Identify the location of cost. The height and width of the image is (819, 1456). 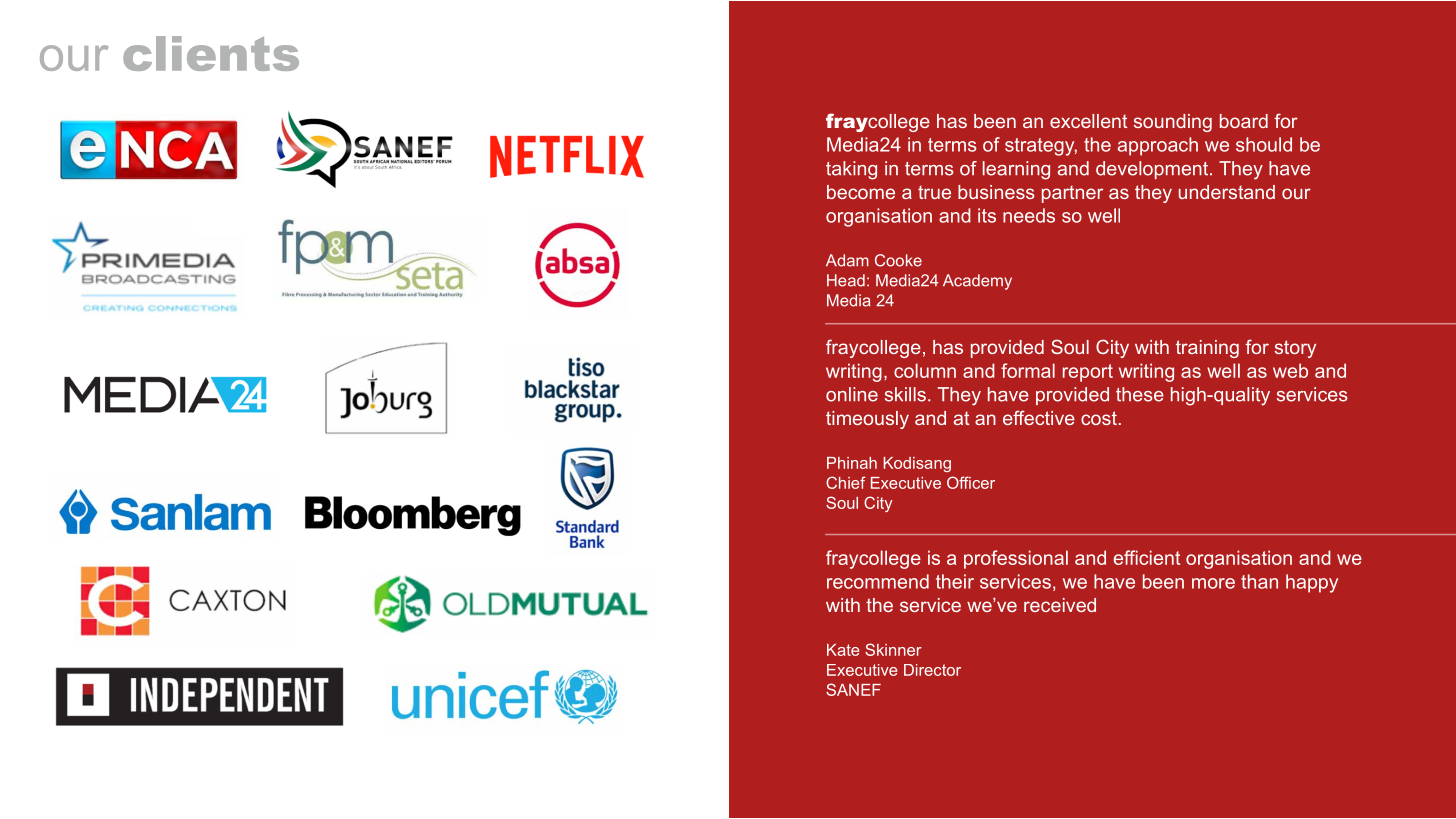
(1099, 418).
